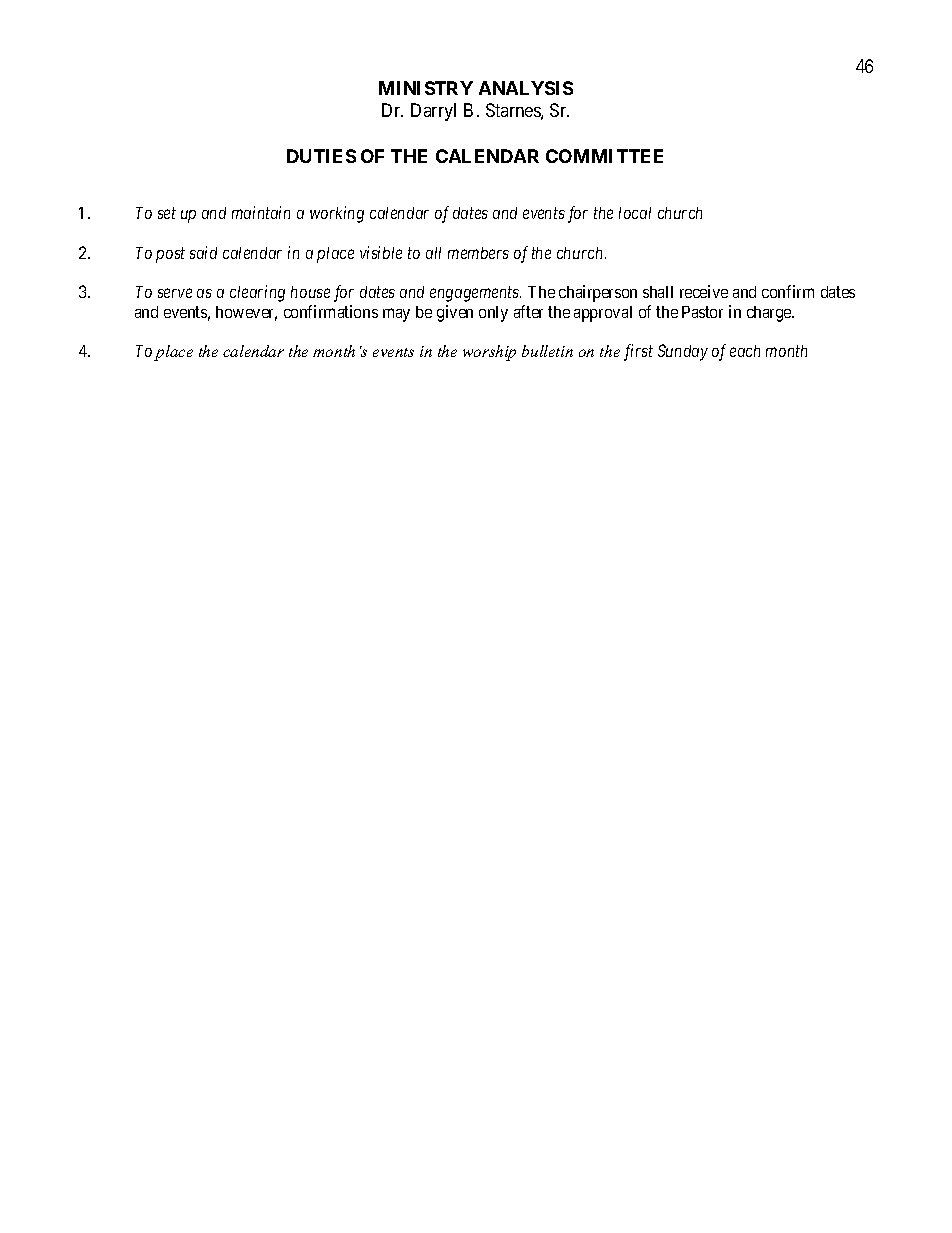 This page has width=952, height=1233. Describe the element at coordinates (257, 293) in the page. I see `clearing` at that location.
